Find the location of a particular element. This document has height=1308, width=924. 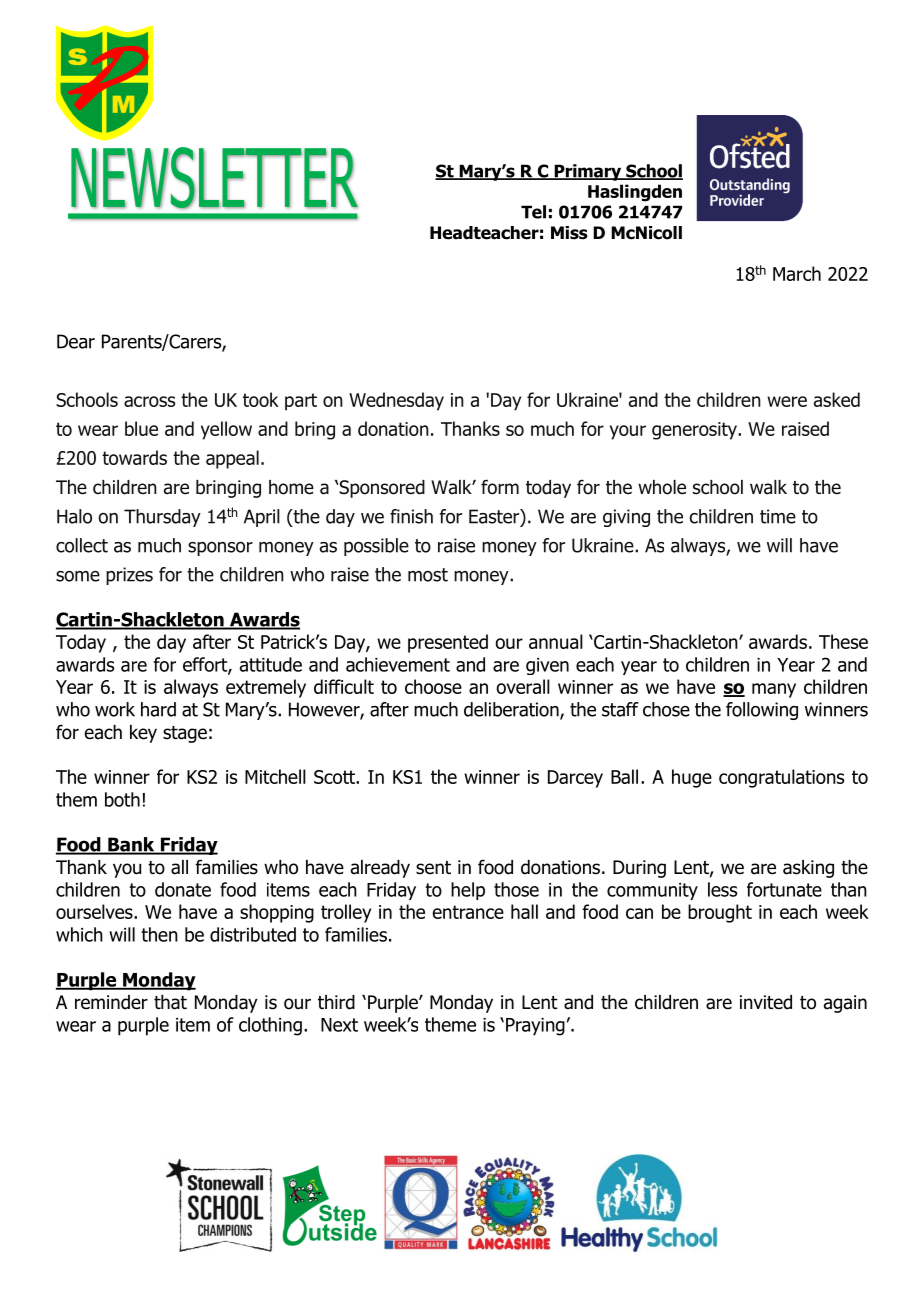

prizes is located at coordinates (129, 576).
